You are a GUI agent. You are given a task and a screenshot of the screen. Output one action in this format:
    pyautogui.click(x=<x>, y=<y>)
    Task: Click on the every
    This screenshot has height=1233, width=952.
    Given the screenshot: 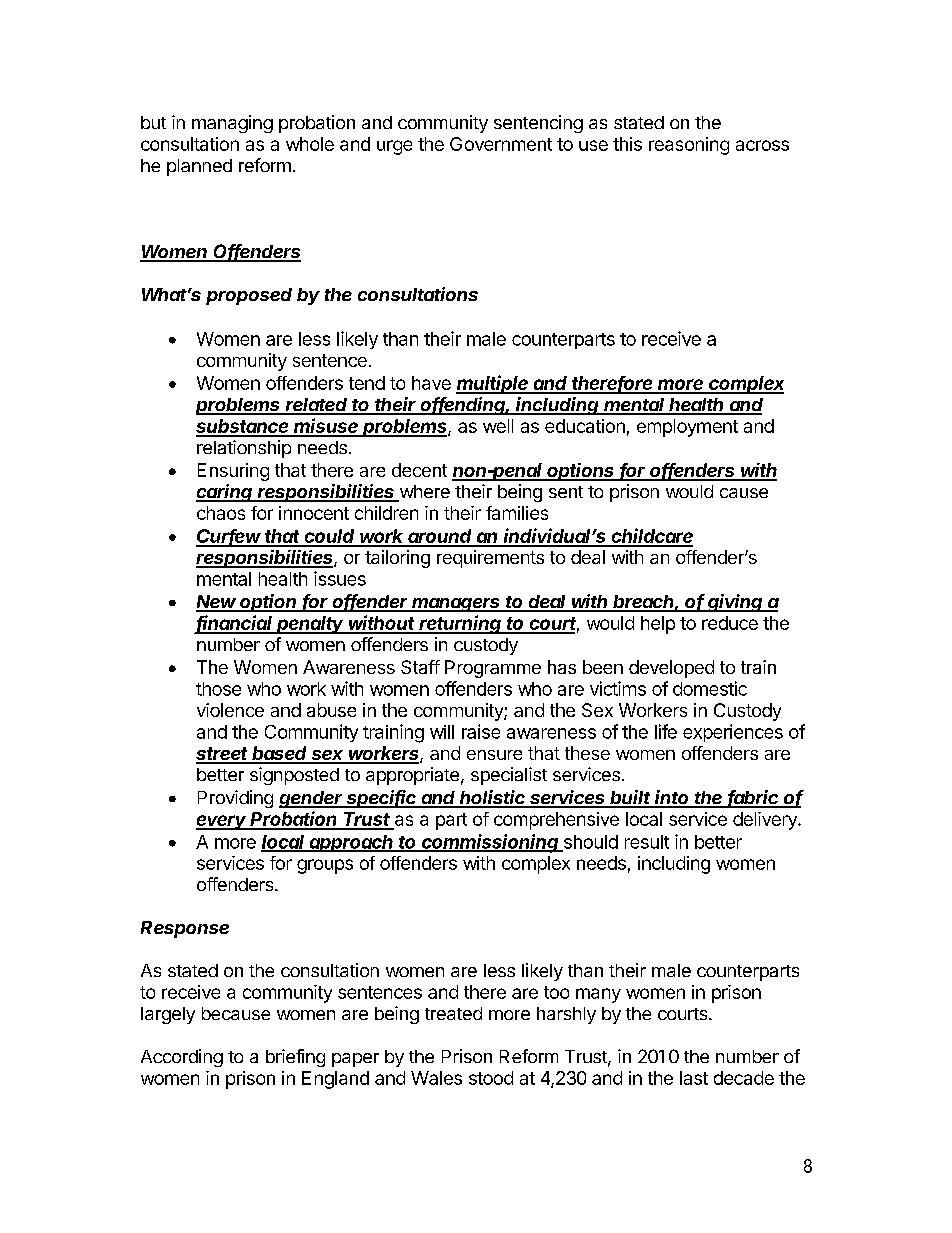 What is the action you would take?
    pyautogui.click(x=222, y=822)
